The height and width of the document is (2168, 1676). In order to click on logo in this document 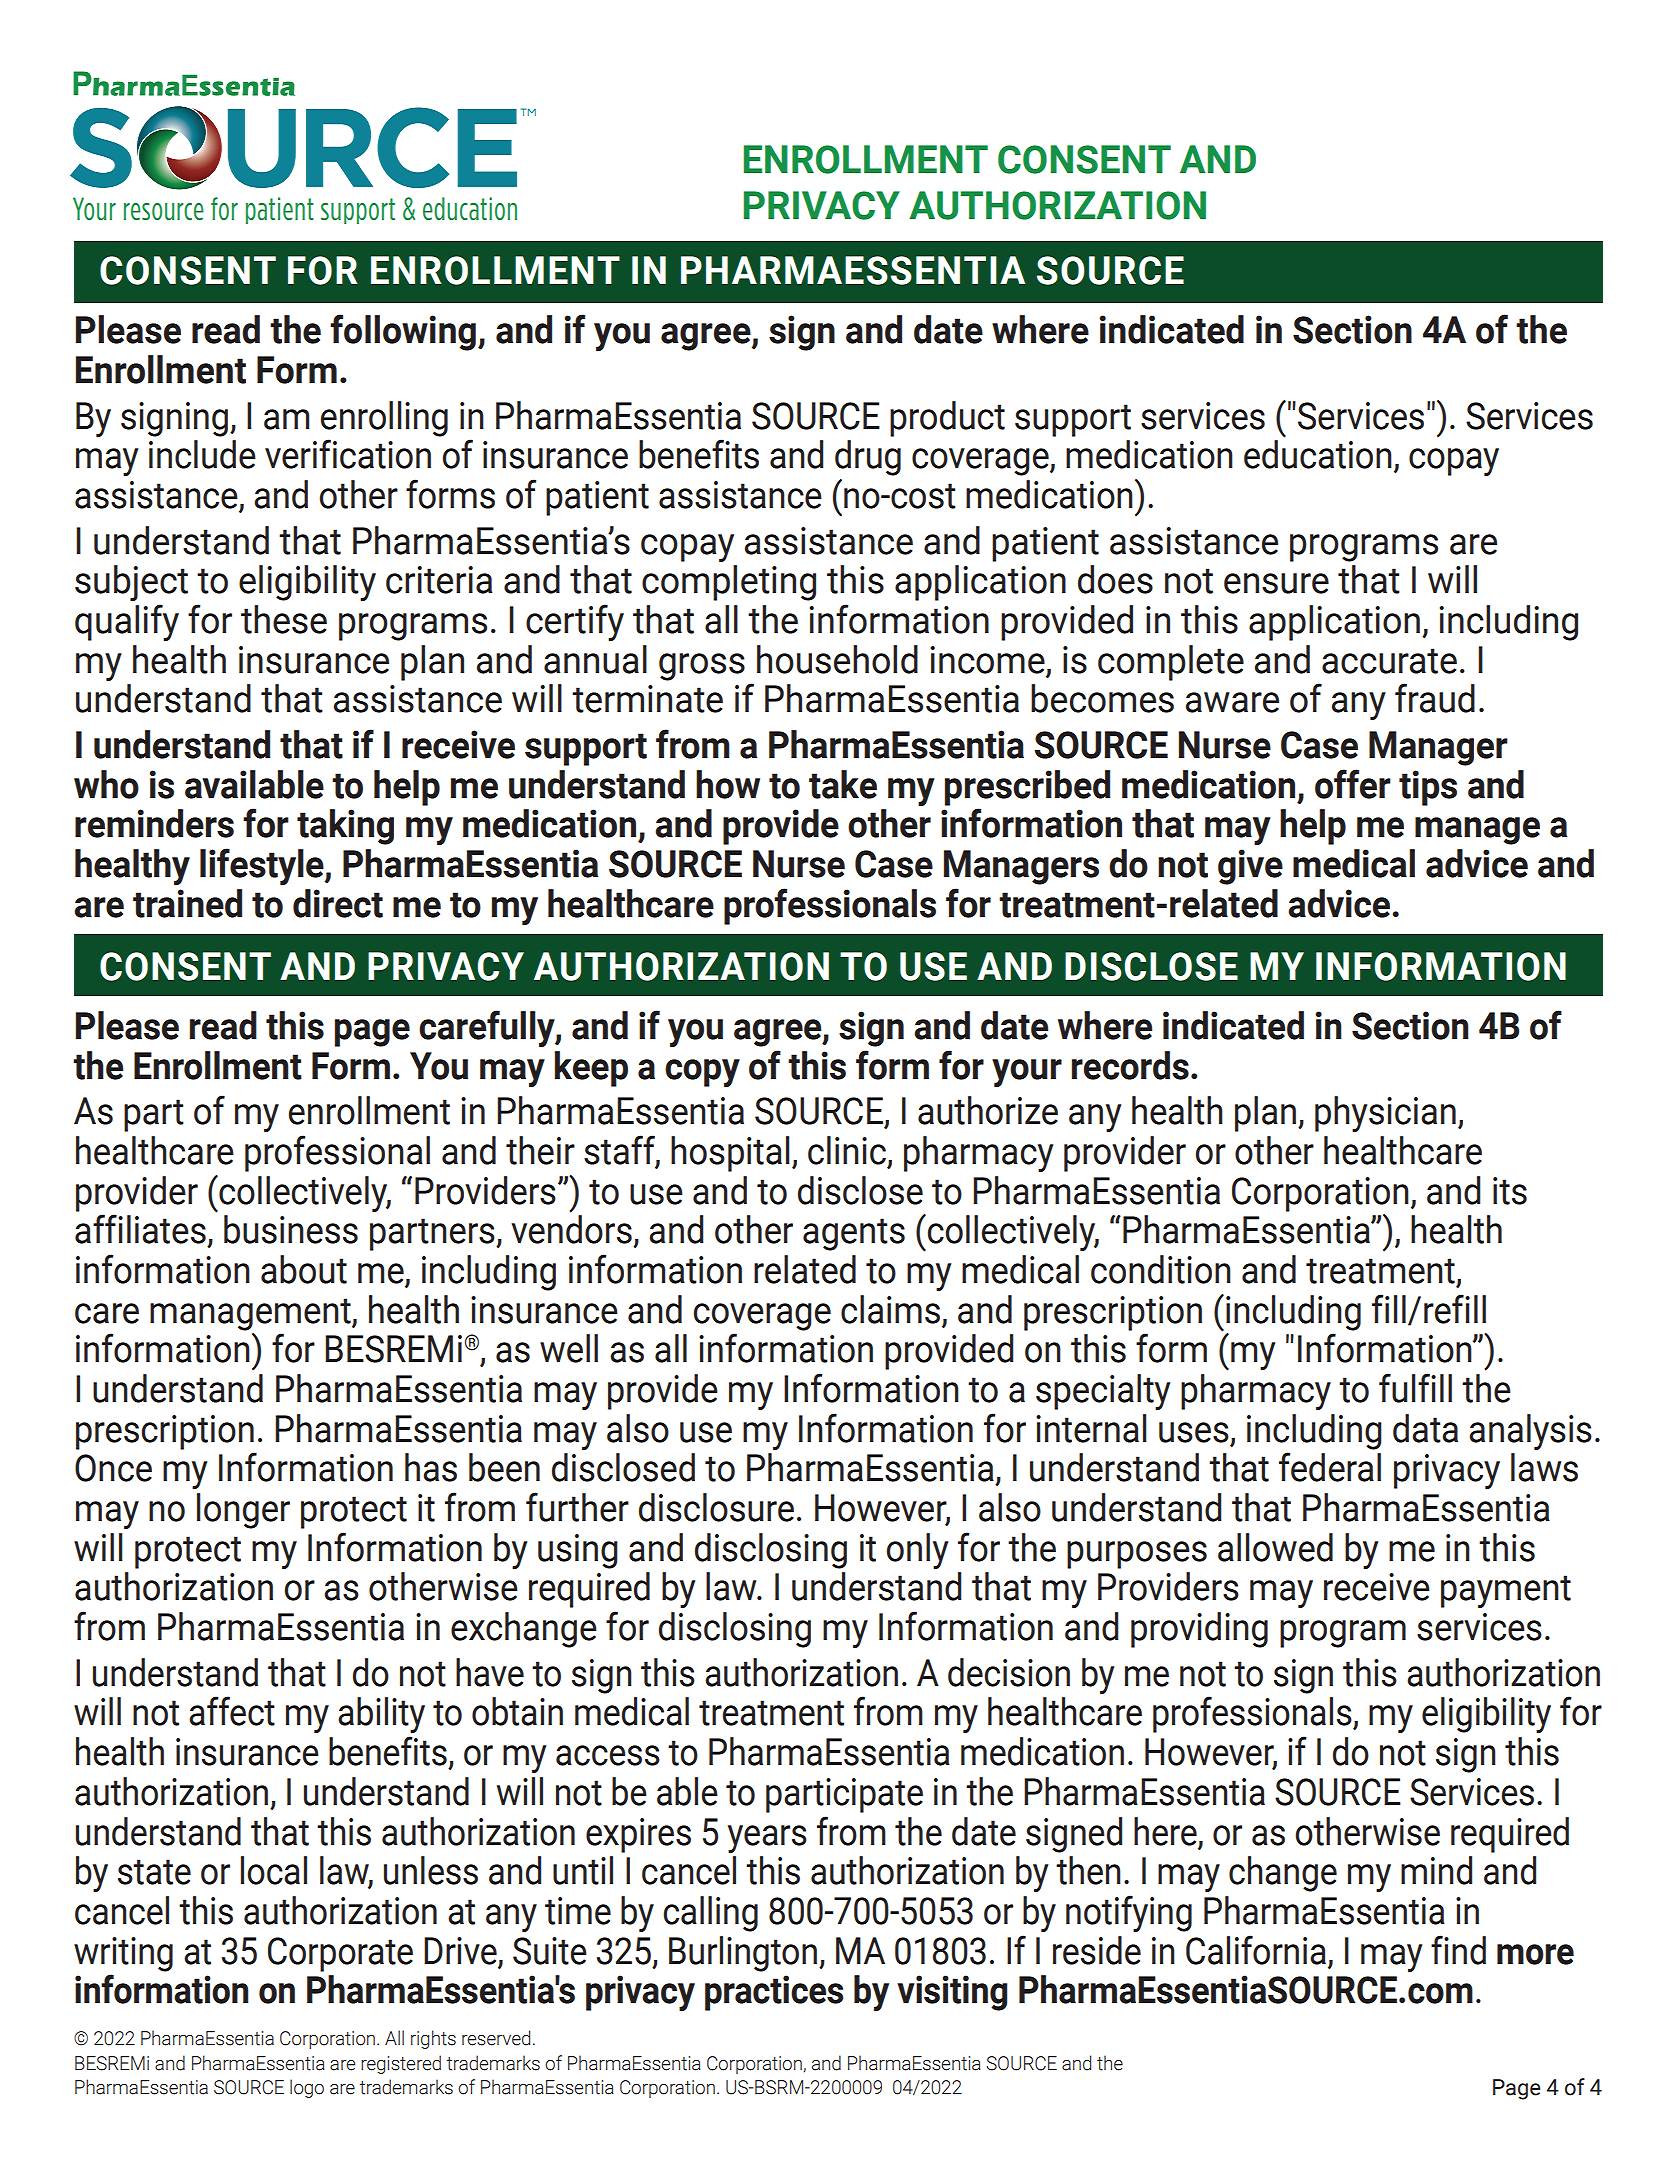, I will do `click(307, 2088)`.
